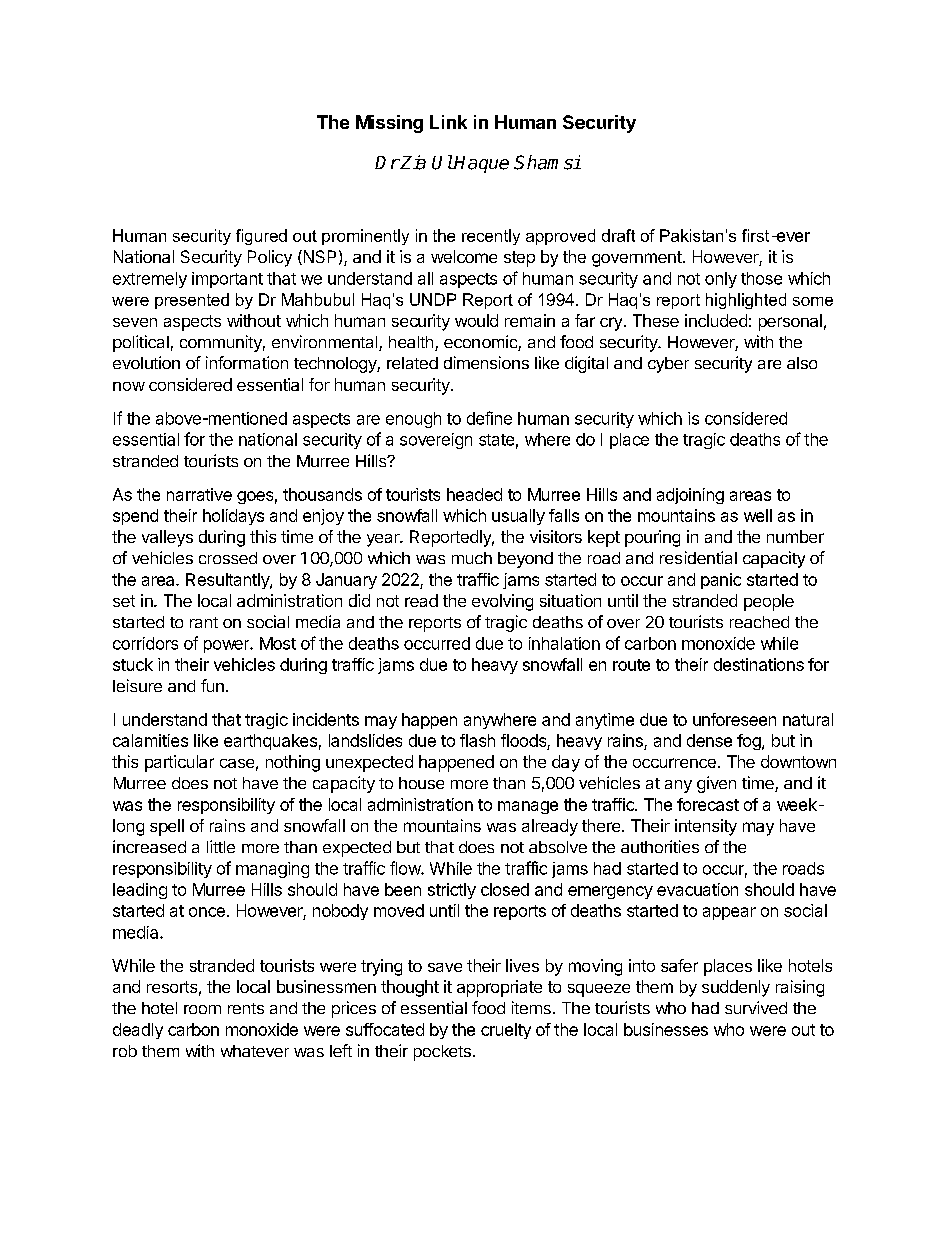 This document has width=952, height=1233. What do you see at coordinates (202, 1009) in the document?
I see `room` at bounding box center [202, 1009].
